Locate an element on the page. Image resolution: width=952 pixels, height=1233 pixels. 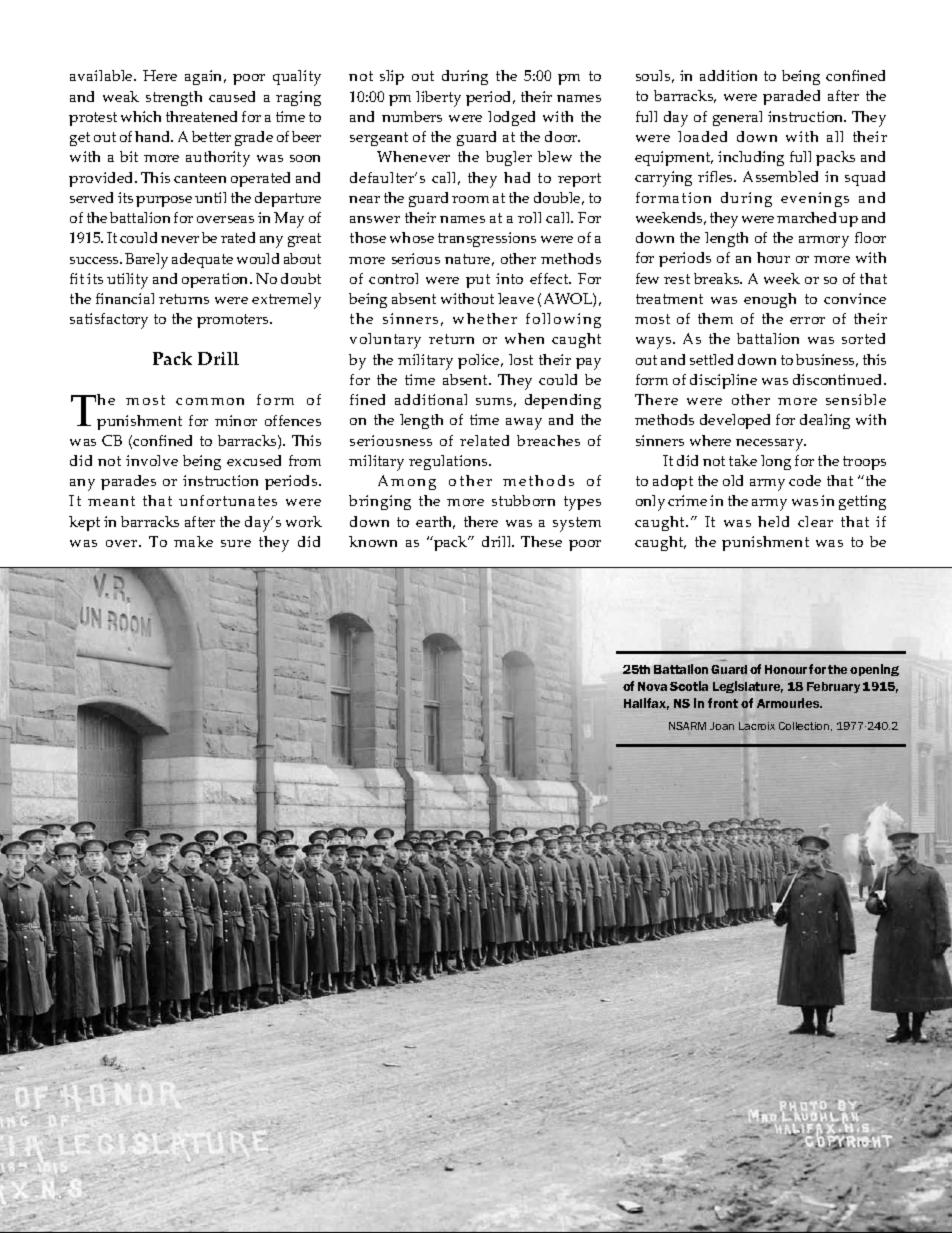
liberty is located at coordinates (438, 99).
